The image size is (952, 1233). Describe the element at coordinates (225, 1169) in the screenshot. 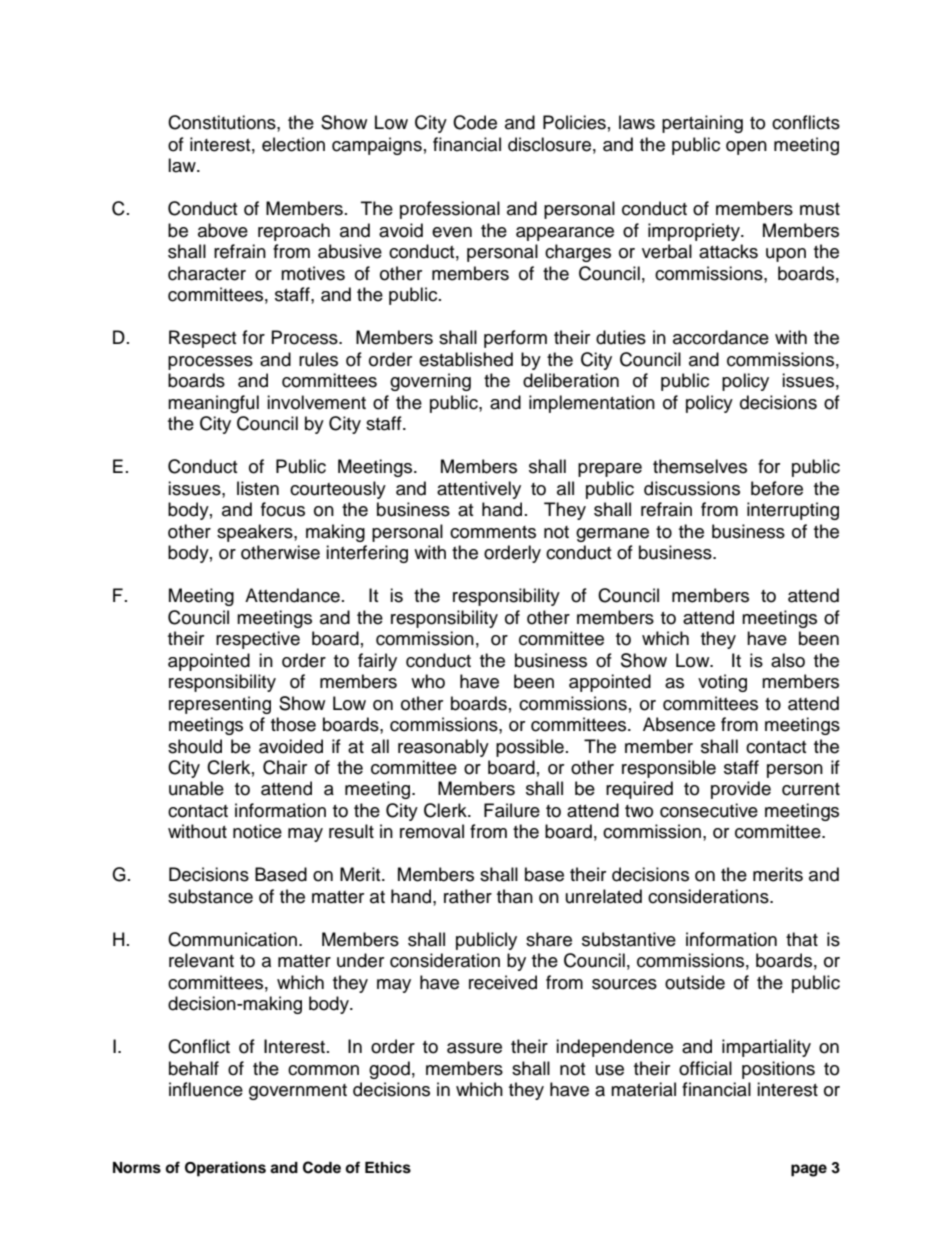

I see `Operations` at that location.
